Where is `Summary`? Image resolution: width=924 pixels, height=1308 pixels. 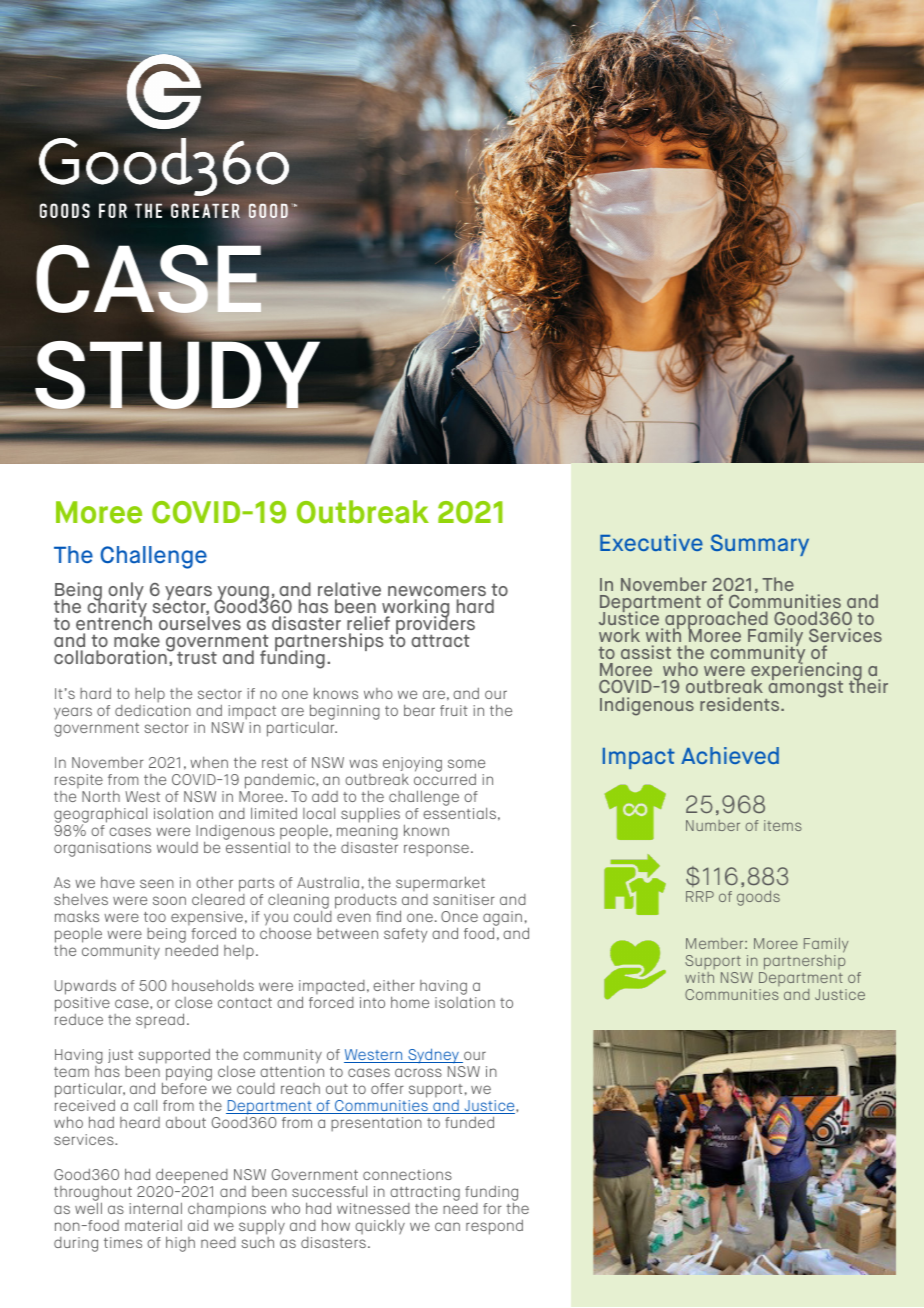 Summary is located at coordinates (760, 545).
